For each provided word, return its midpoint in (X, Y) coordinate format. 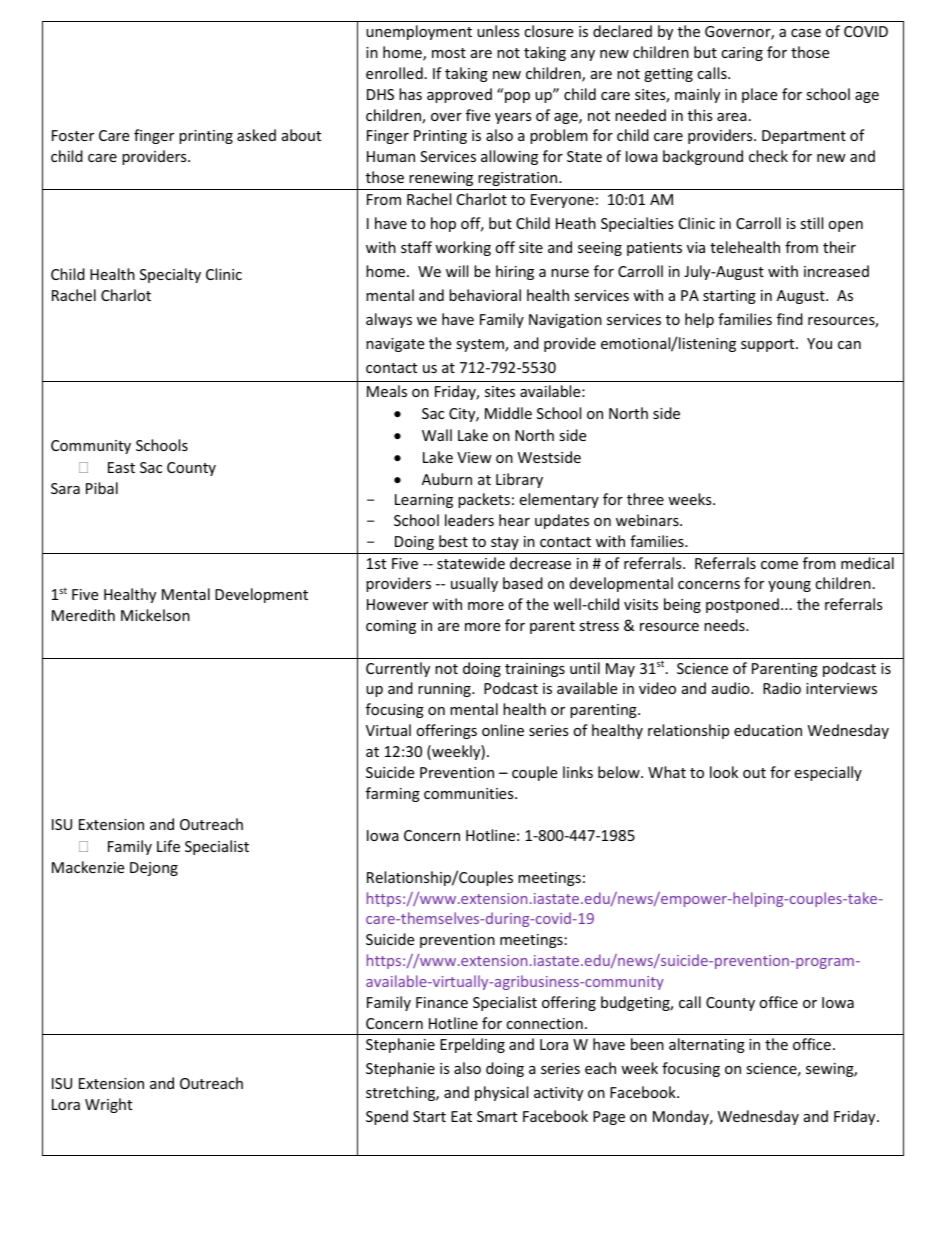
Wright (108, 1105)
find (790, 319)
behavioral (485, 295)
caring (742, 54)
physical (501, 1093)
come (779, 565)
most (449, 53)
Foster (73, 135)
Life (168, 846)
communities (470, 793)
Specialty (170, 275)
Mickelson (155, 615)
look (724, 772)
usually (474, 584)
